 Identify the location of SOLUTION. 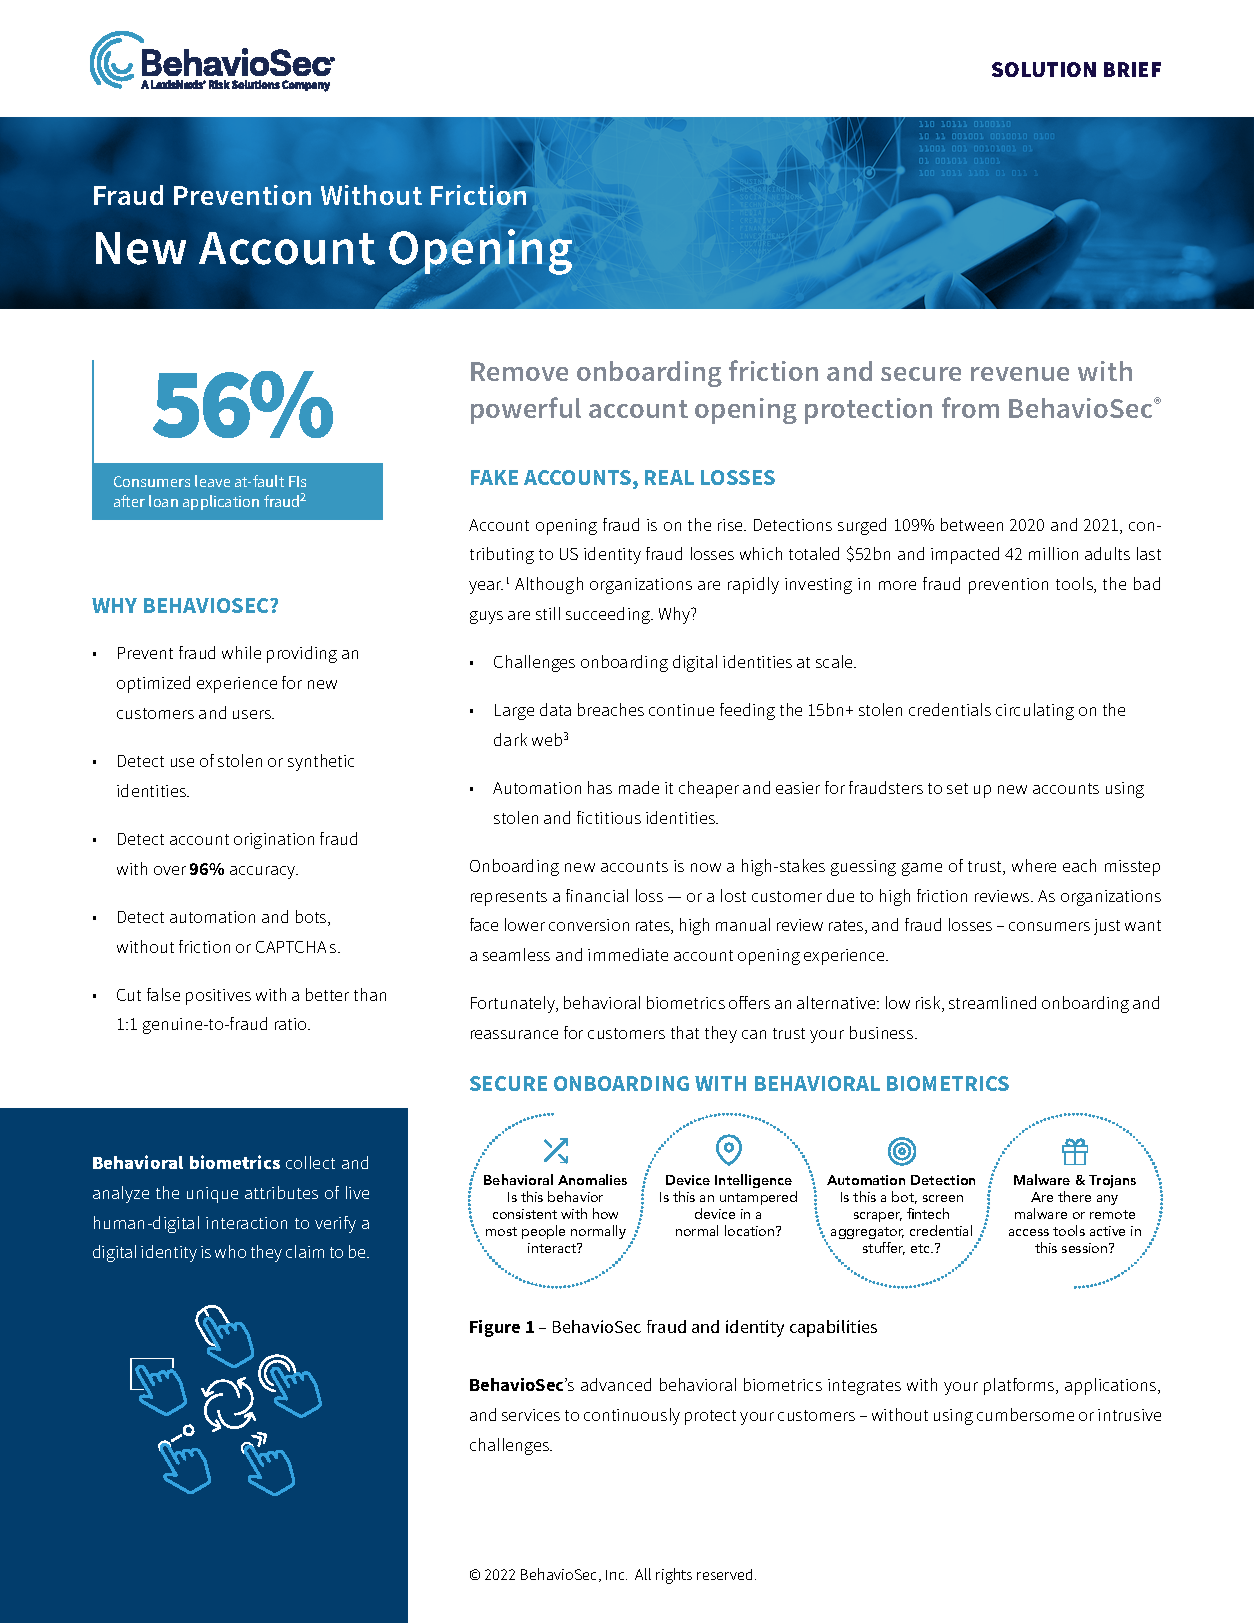
(1044, 69).
